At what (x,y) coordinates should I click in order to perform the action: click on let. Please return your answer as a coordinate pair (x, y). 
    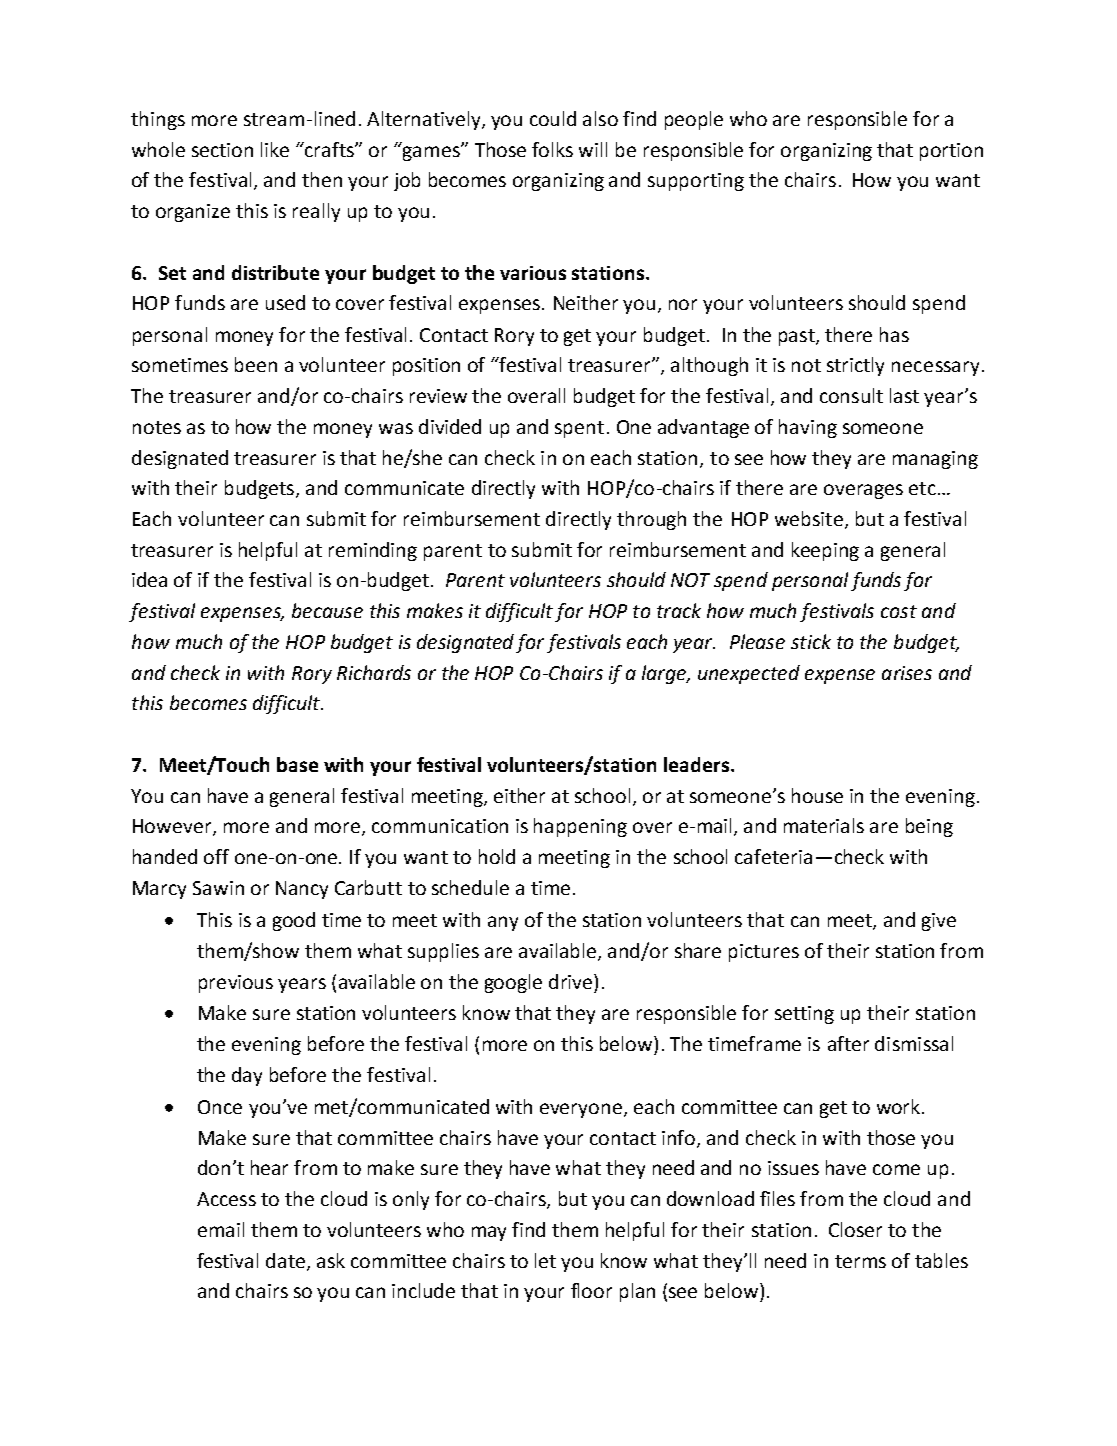
    Looking at the image, I should click on (545, 1260).
